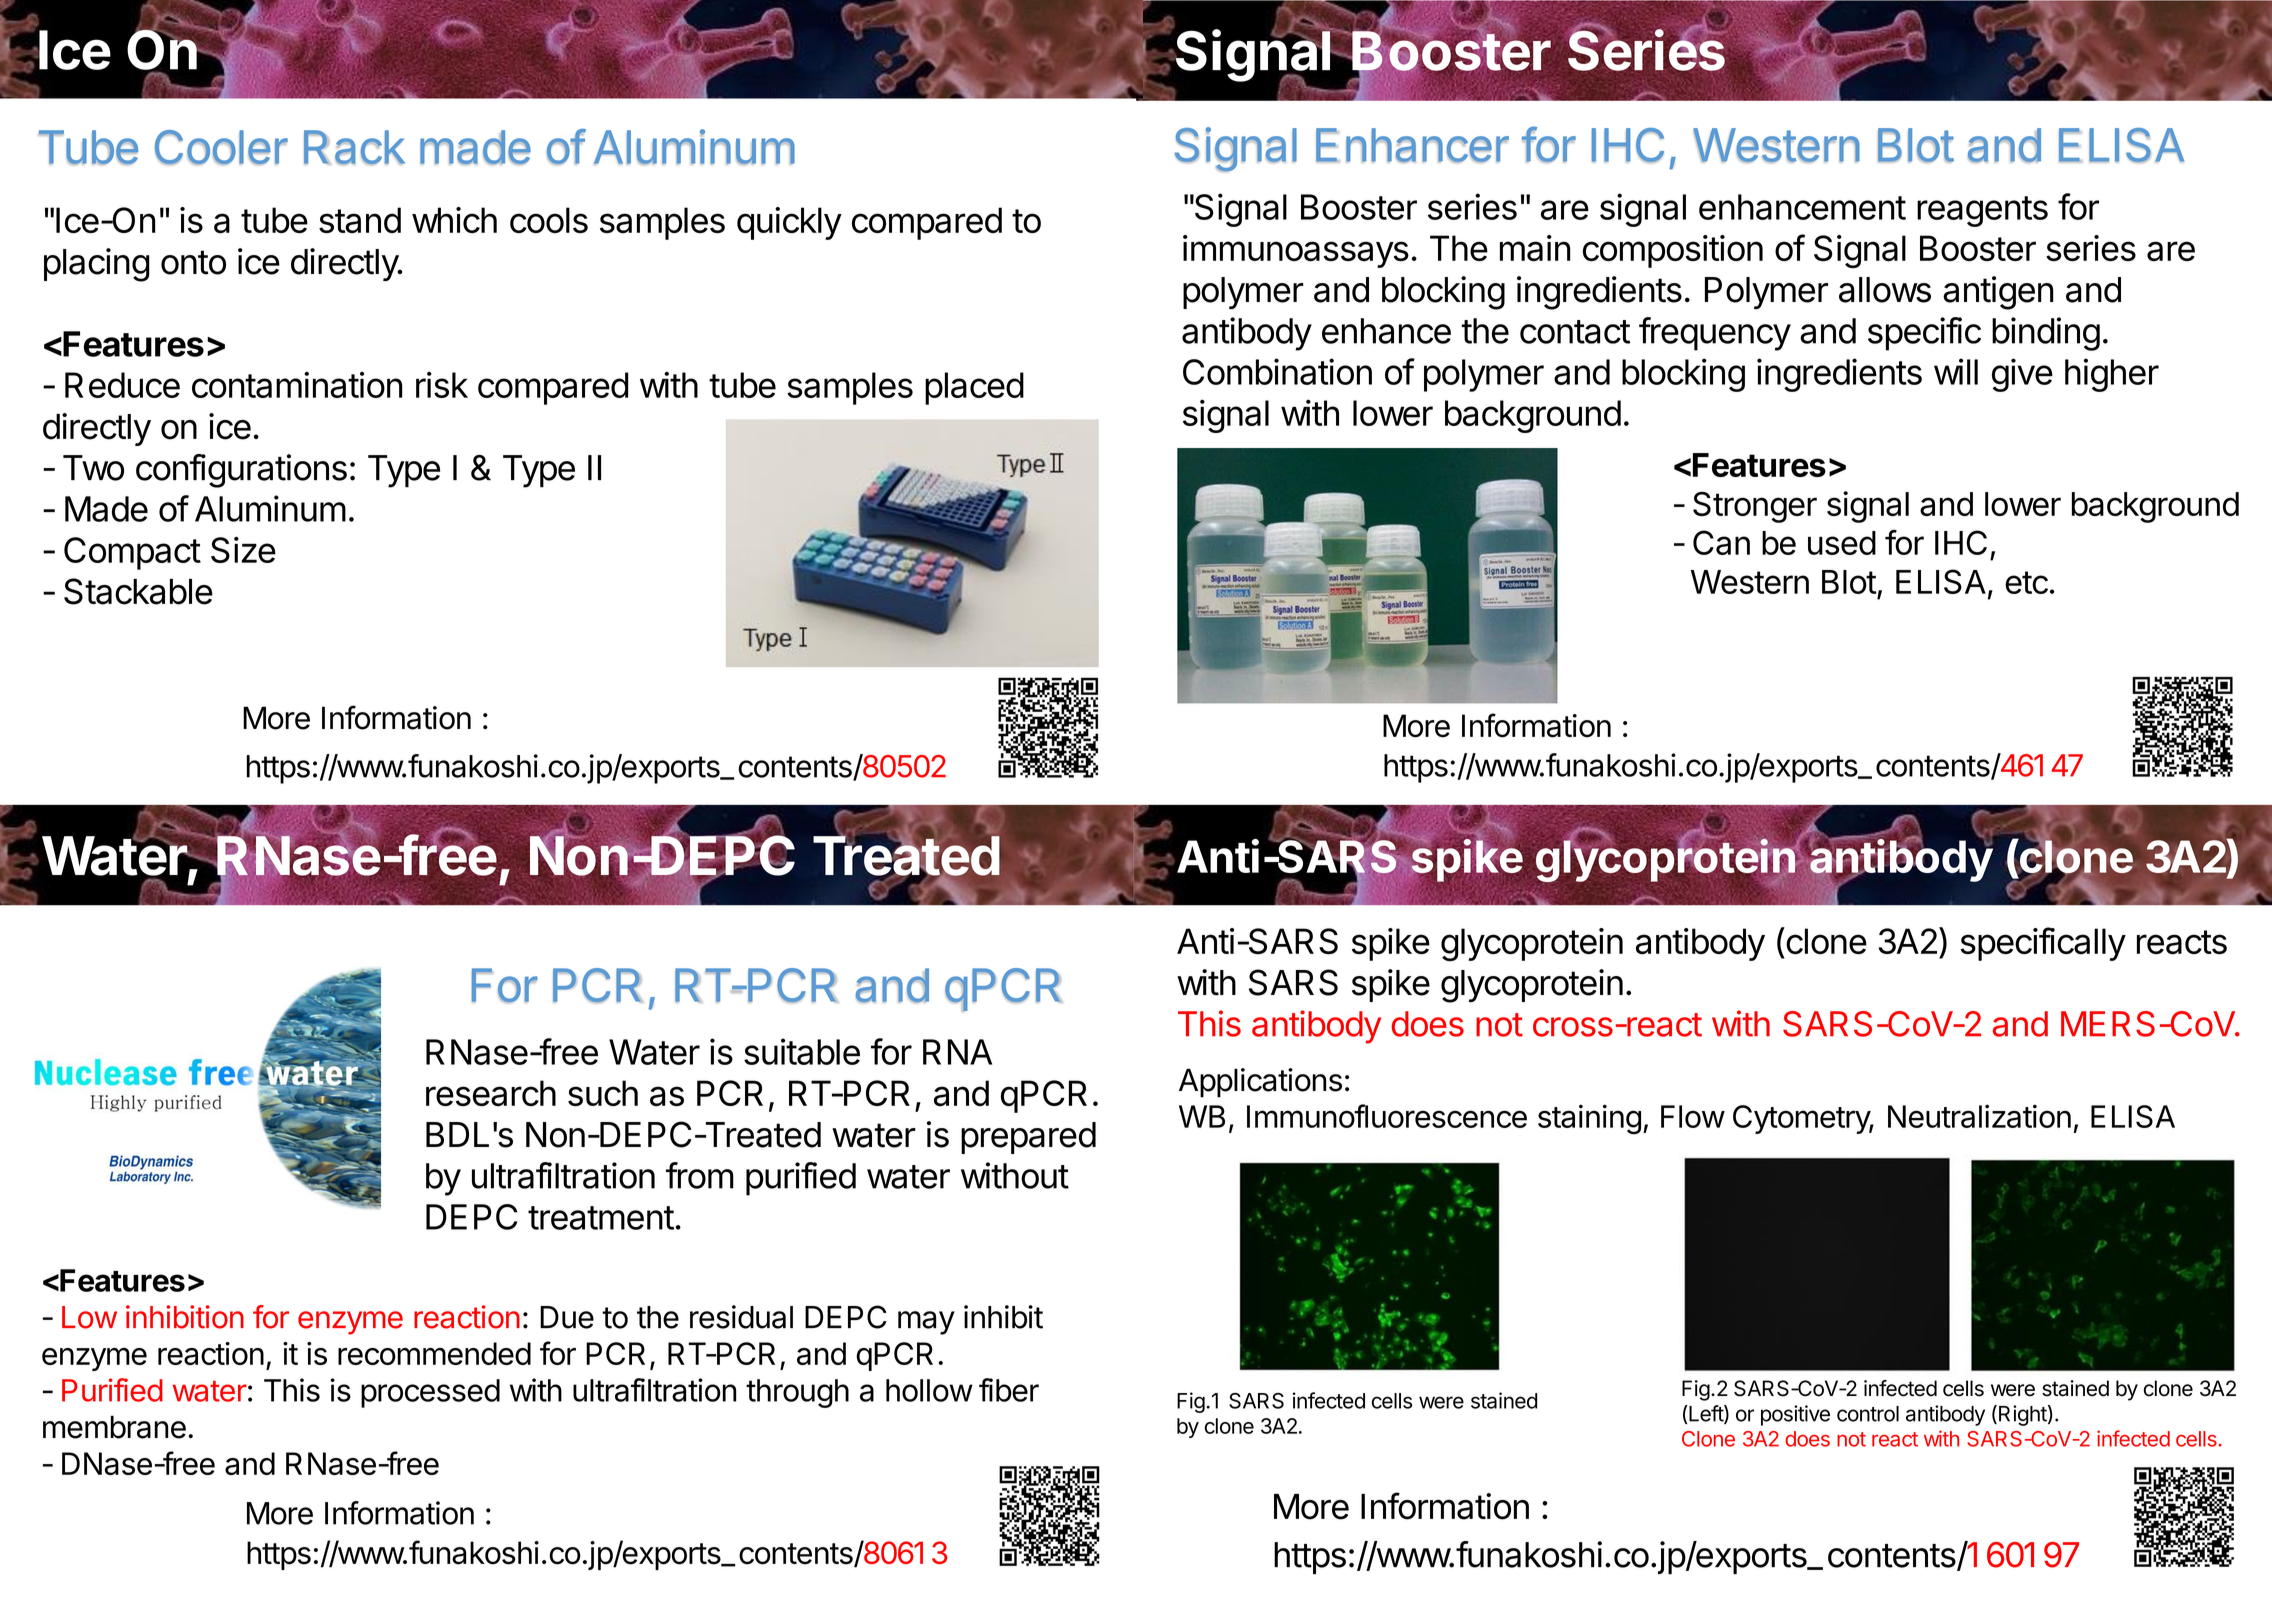  I want to click on processed, so click(430, 1393).
